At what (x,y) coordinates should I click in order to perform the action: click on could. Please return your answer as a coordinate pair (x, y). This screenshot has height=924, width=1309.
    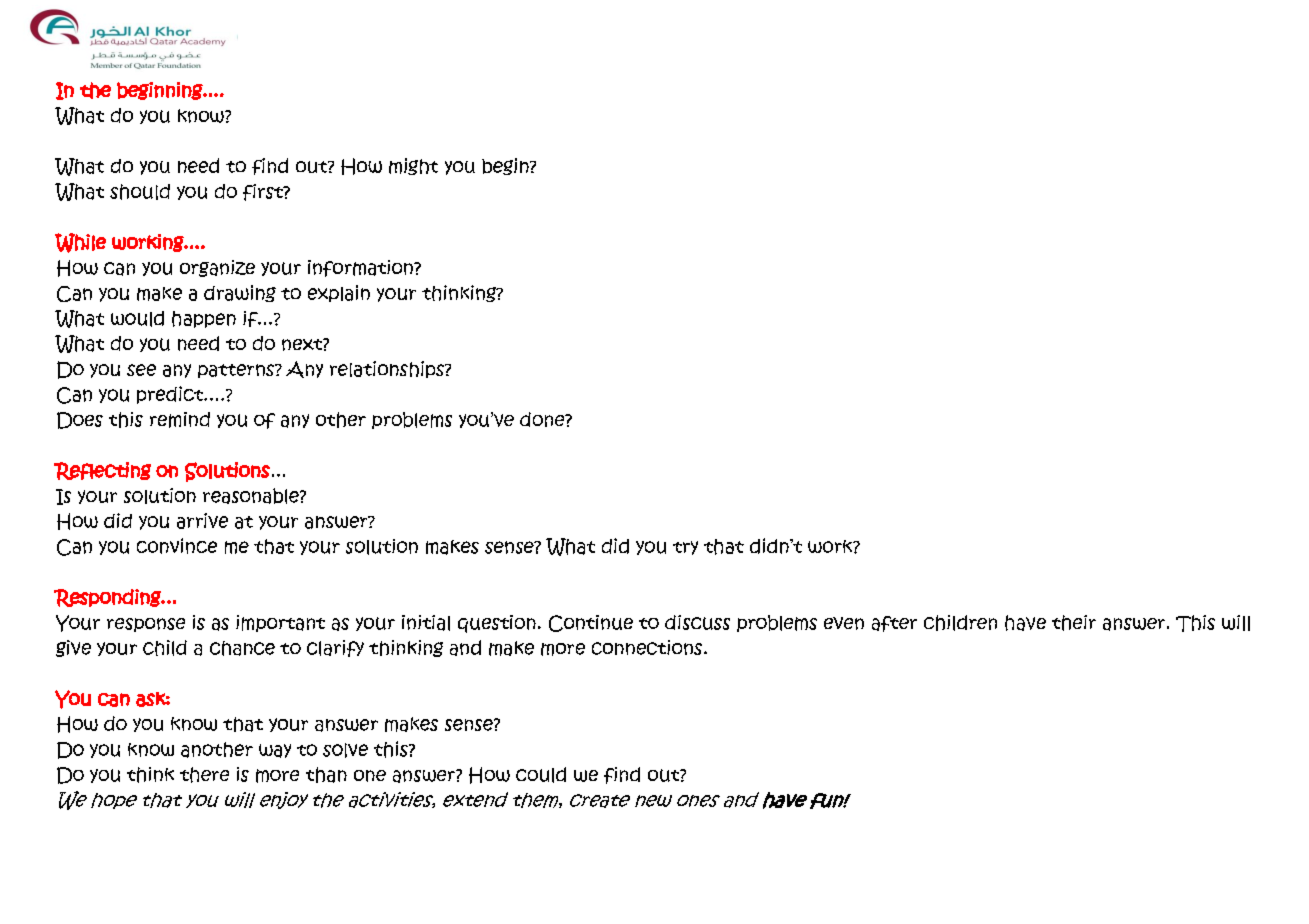
    Looking at the image, I should click on (541, 775).
